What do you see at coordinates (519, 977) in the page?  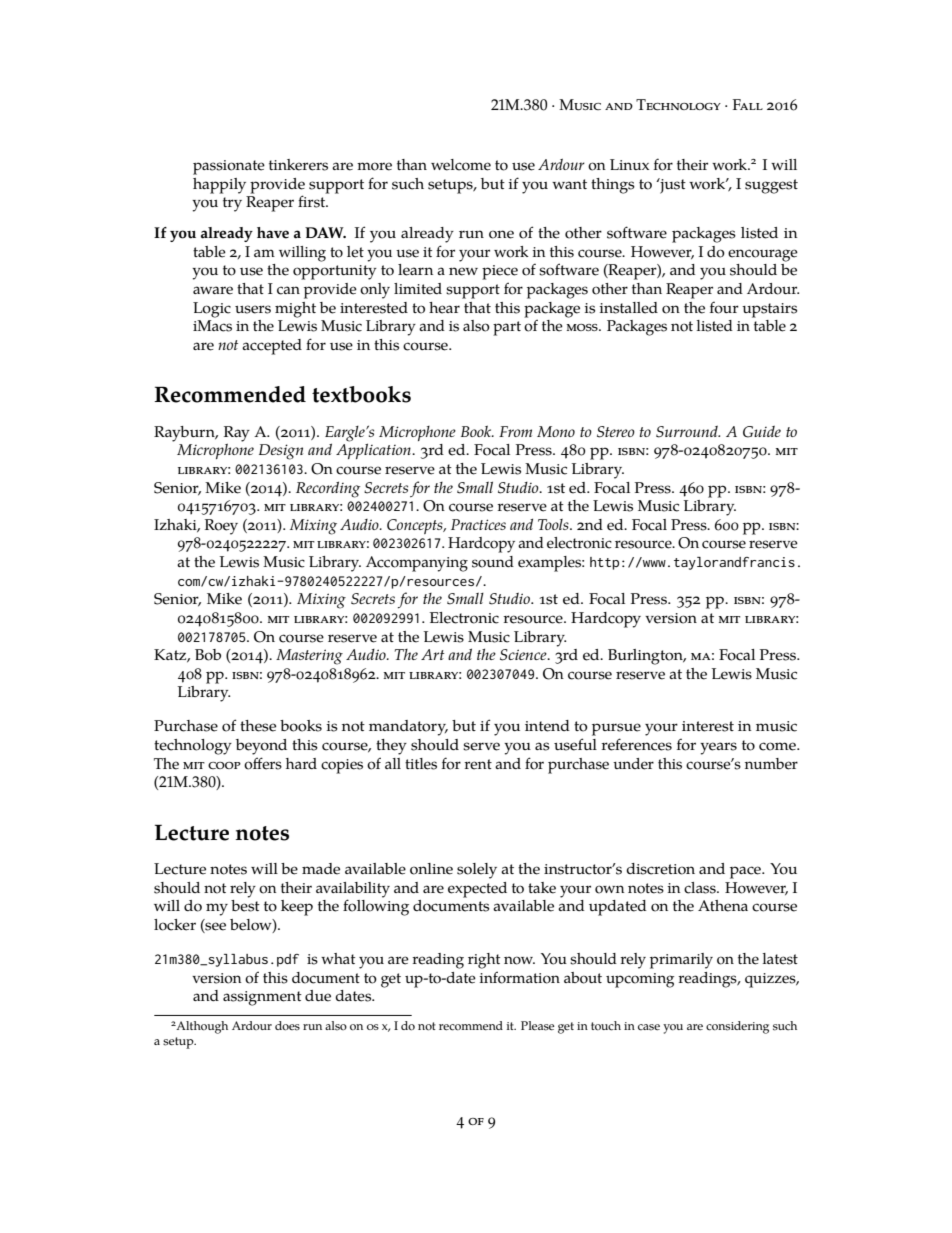 I see `information` at bounding box center [519, 977].
